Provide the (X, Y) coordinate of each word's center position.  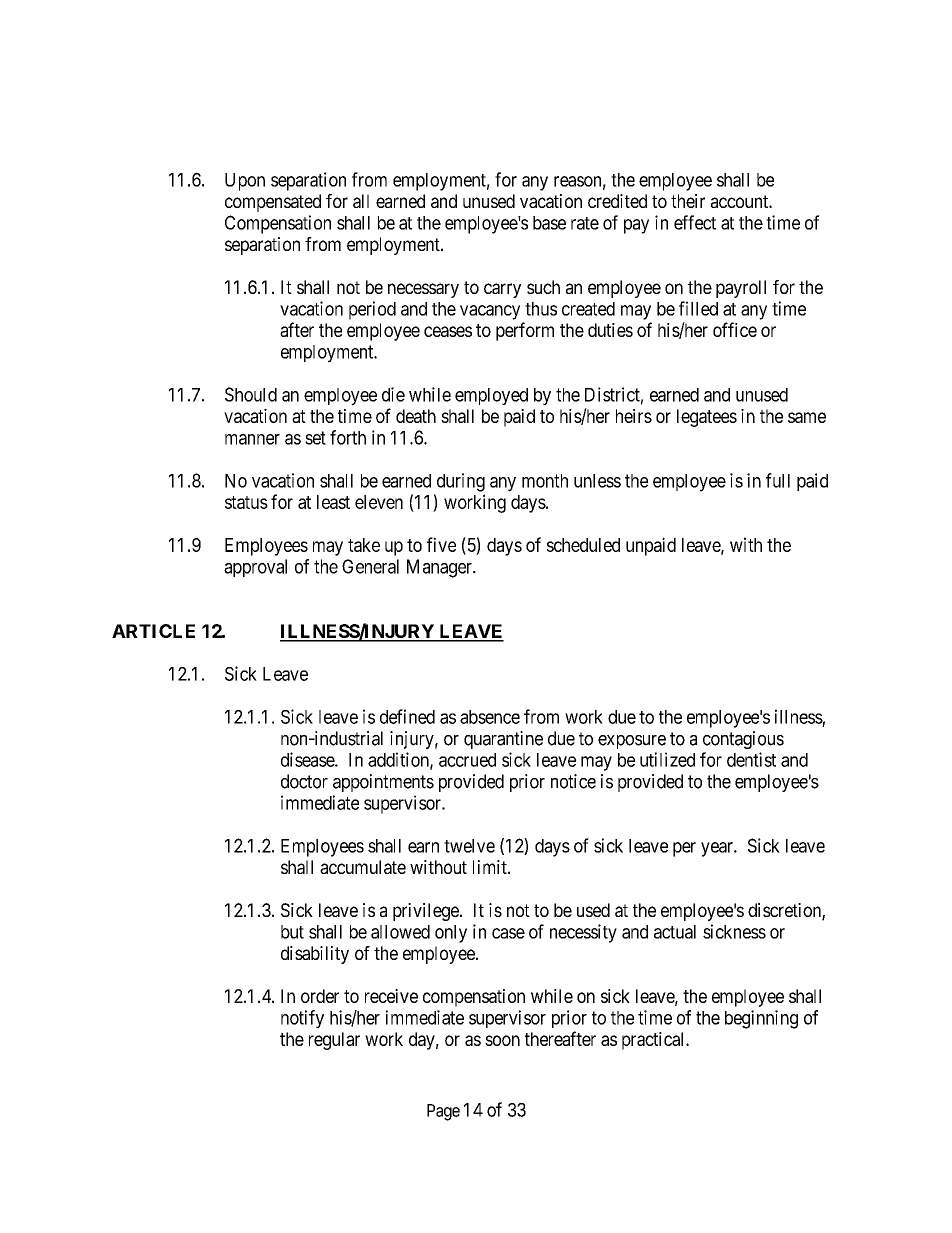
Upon (245, 182)
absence (490, 717)
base (549, 223)
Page (443, 1112)
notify (302, 1019)
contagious (743, 740)
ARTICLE (153, 631)
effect (695, 222)
